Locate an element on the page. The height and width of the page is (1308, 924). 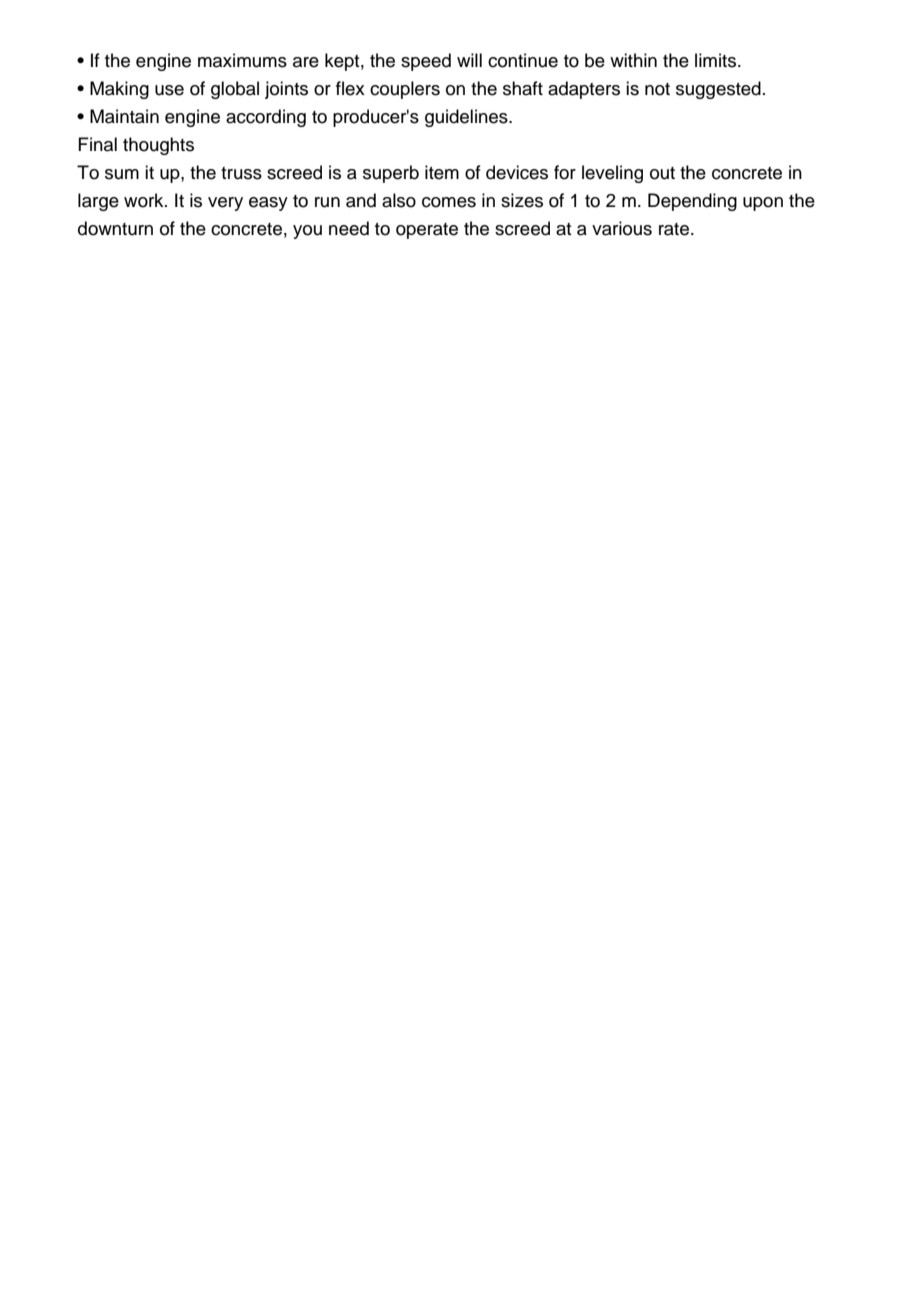
suggested is located at coordinates (718, 90).
